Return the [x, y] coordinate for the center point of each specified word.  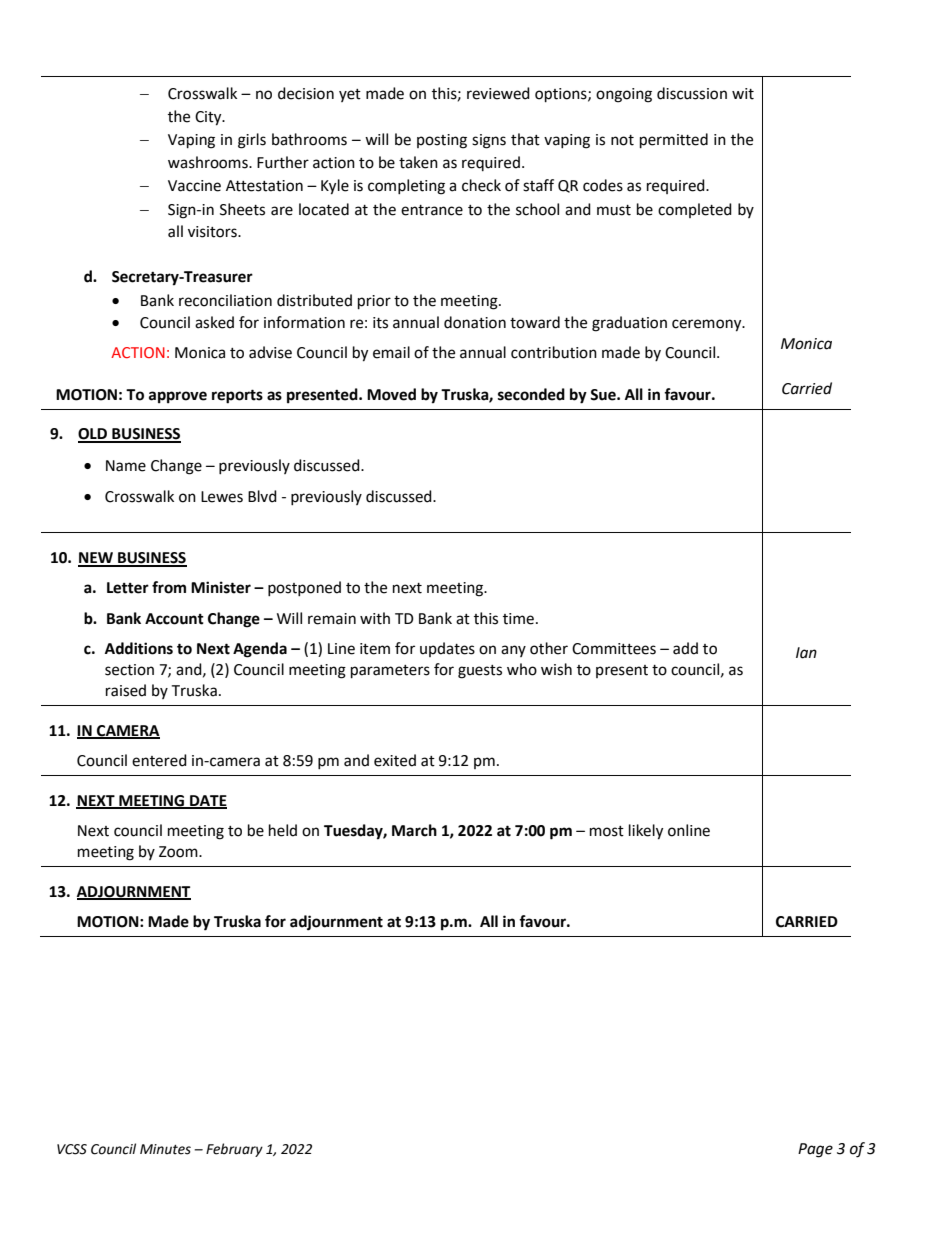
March [414, 830]
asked [214, 322]
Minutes [165, 1149]
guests [480, 672]
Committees [614, 649]
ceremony [708, 325]
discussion [692, 93]
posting [442, 141]
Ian [806, 653]
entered [159, 760]
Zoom [179, 852]
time [518, 619]
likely [646, 832]
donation [475, 322]
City [209, 118]
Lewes [222, 497]
